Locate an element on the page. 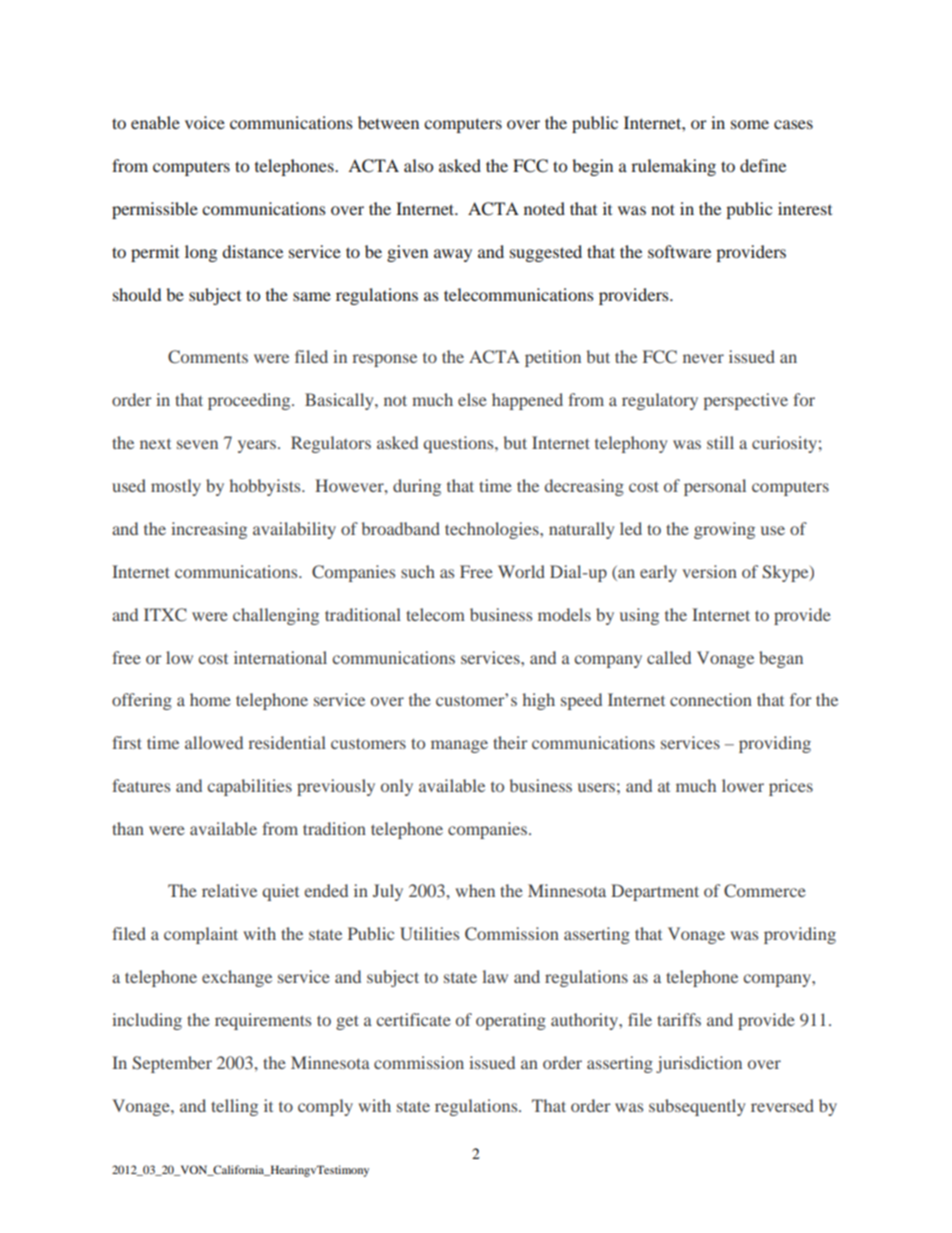 Image resolution: width=952 pixels, height=1233 pixels. allowed is located at coordinates (214, 742).
